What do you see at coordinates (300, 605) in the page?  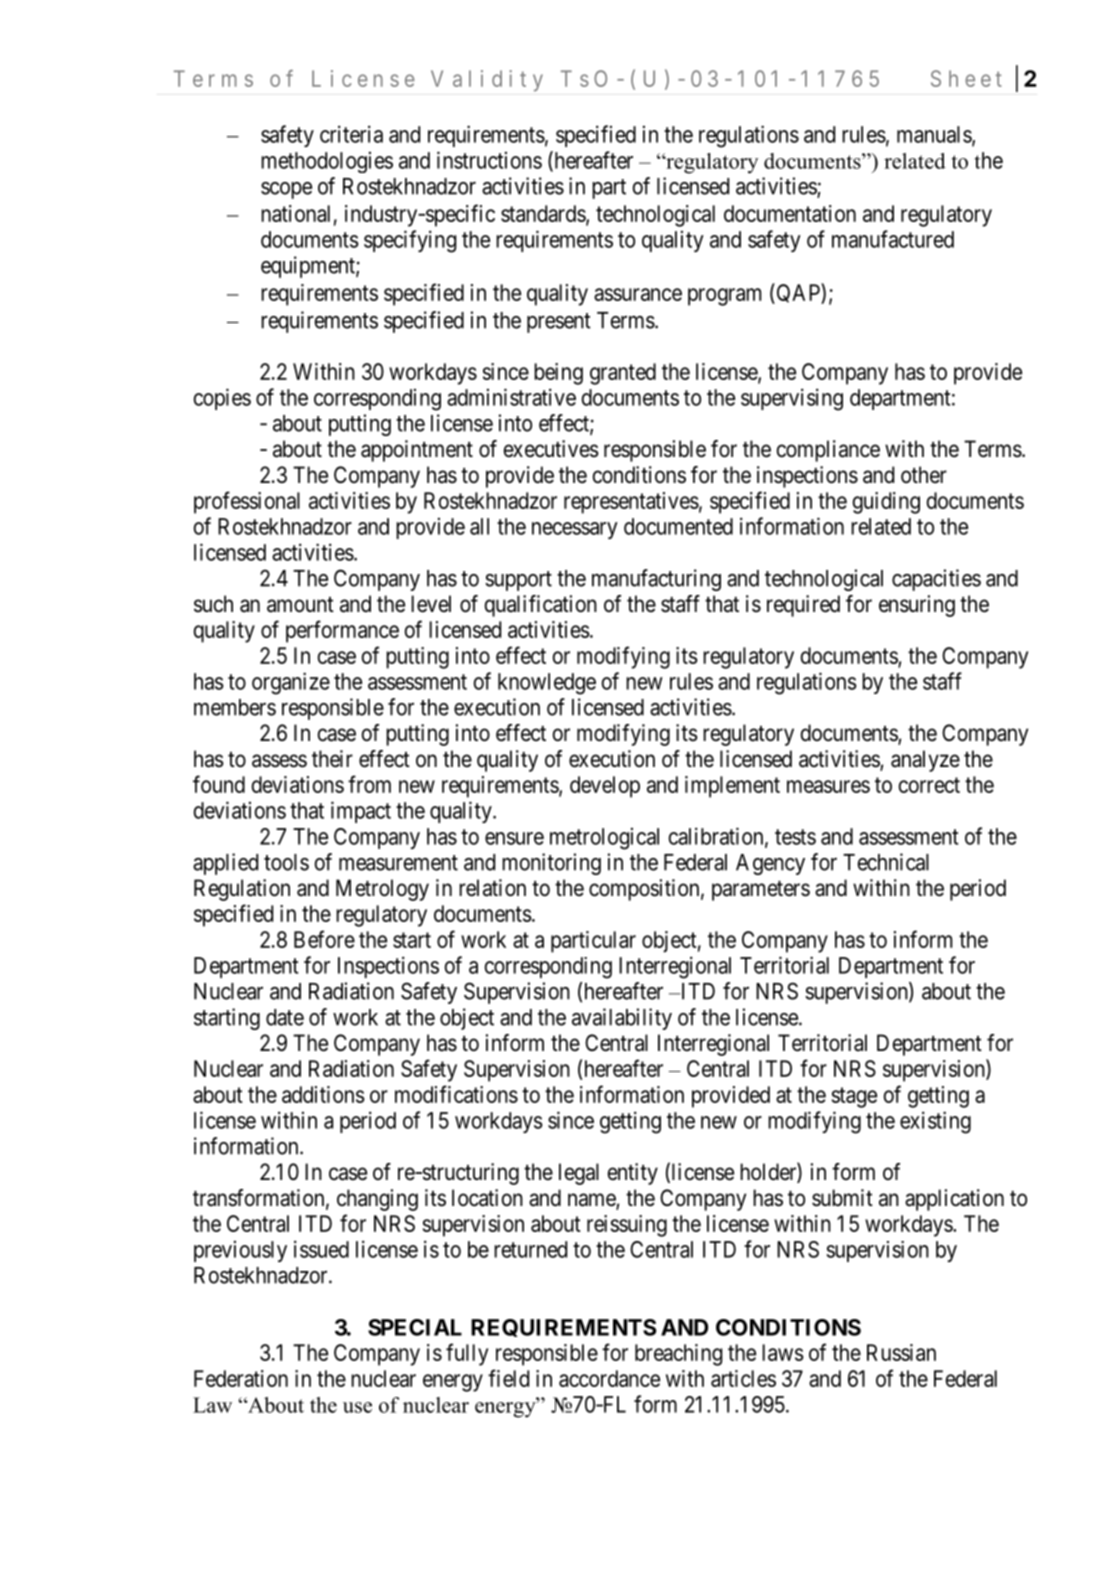 I see `amount` at bounding box center [300, 605].
